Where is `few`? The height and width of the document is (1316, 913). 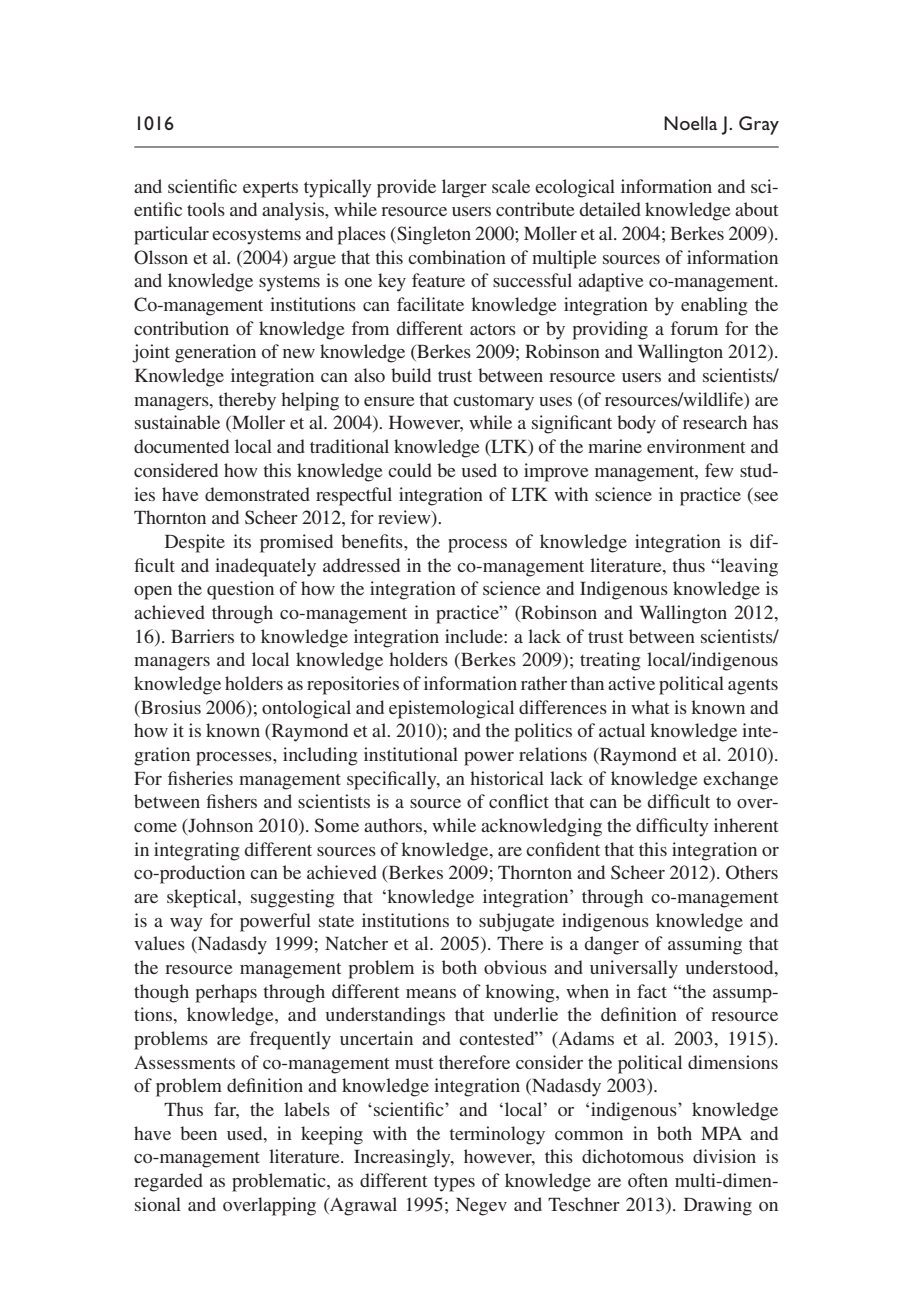 few is located at coordinates (719, 470).
